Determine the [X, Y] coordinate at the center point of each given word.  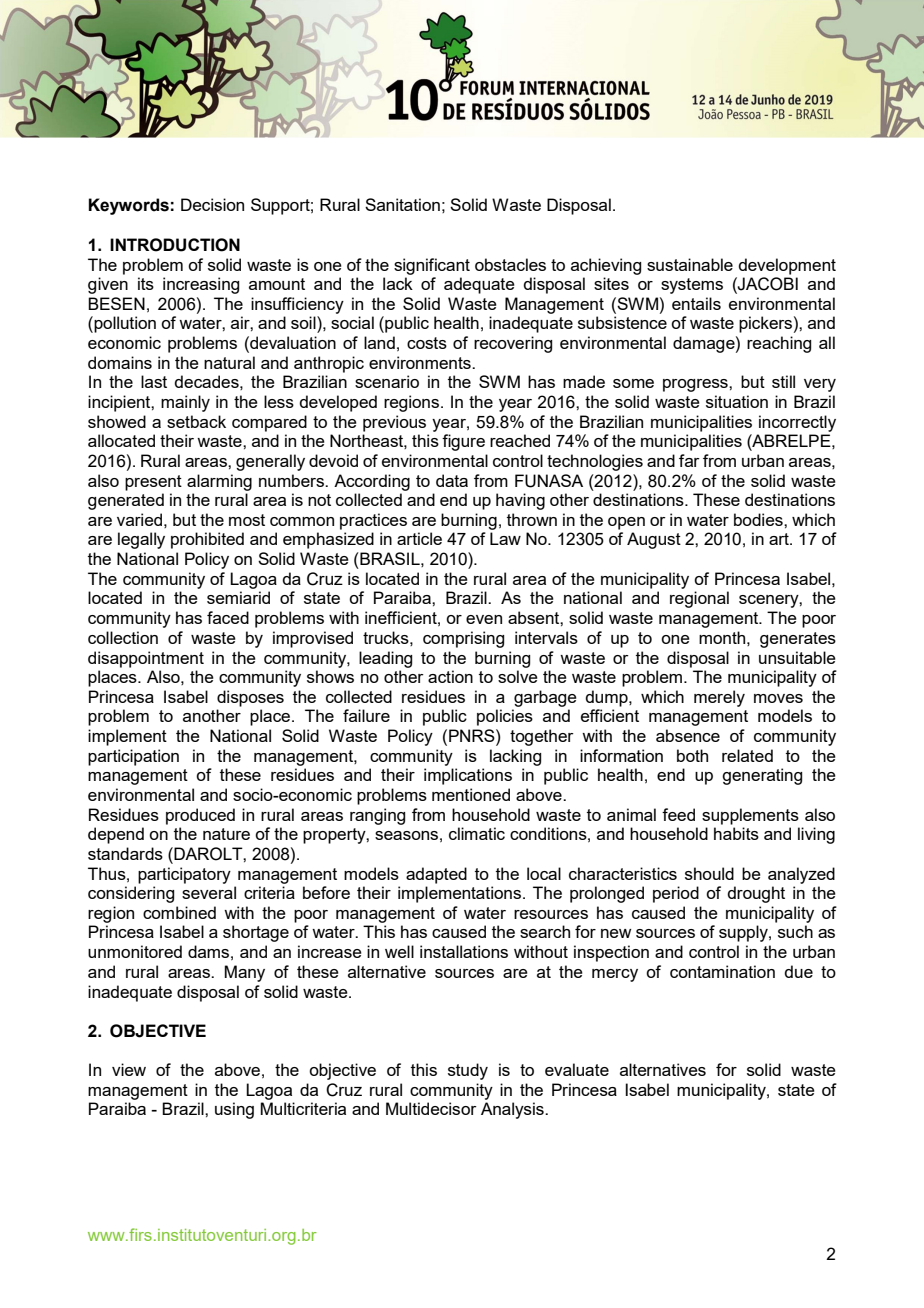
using [234, 1110]
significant [432, 266]
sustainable [690, 264]
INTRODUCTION [175, 245]
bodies [759, 519]
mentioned [471, 794]
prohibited [207, 540]
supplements [750, 816]
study [468, 1071]
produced [200, 816]
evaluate [577, 1069]
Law [505, 538]
